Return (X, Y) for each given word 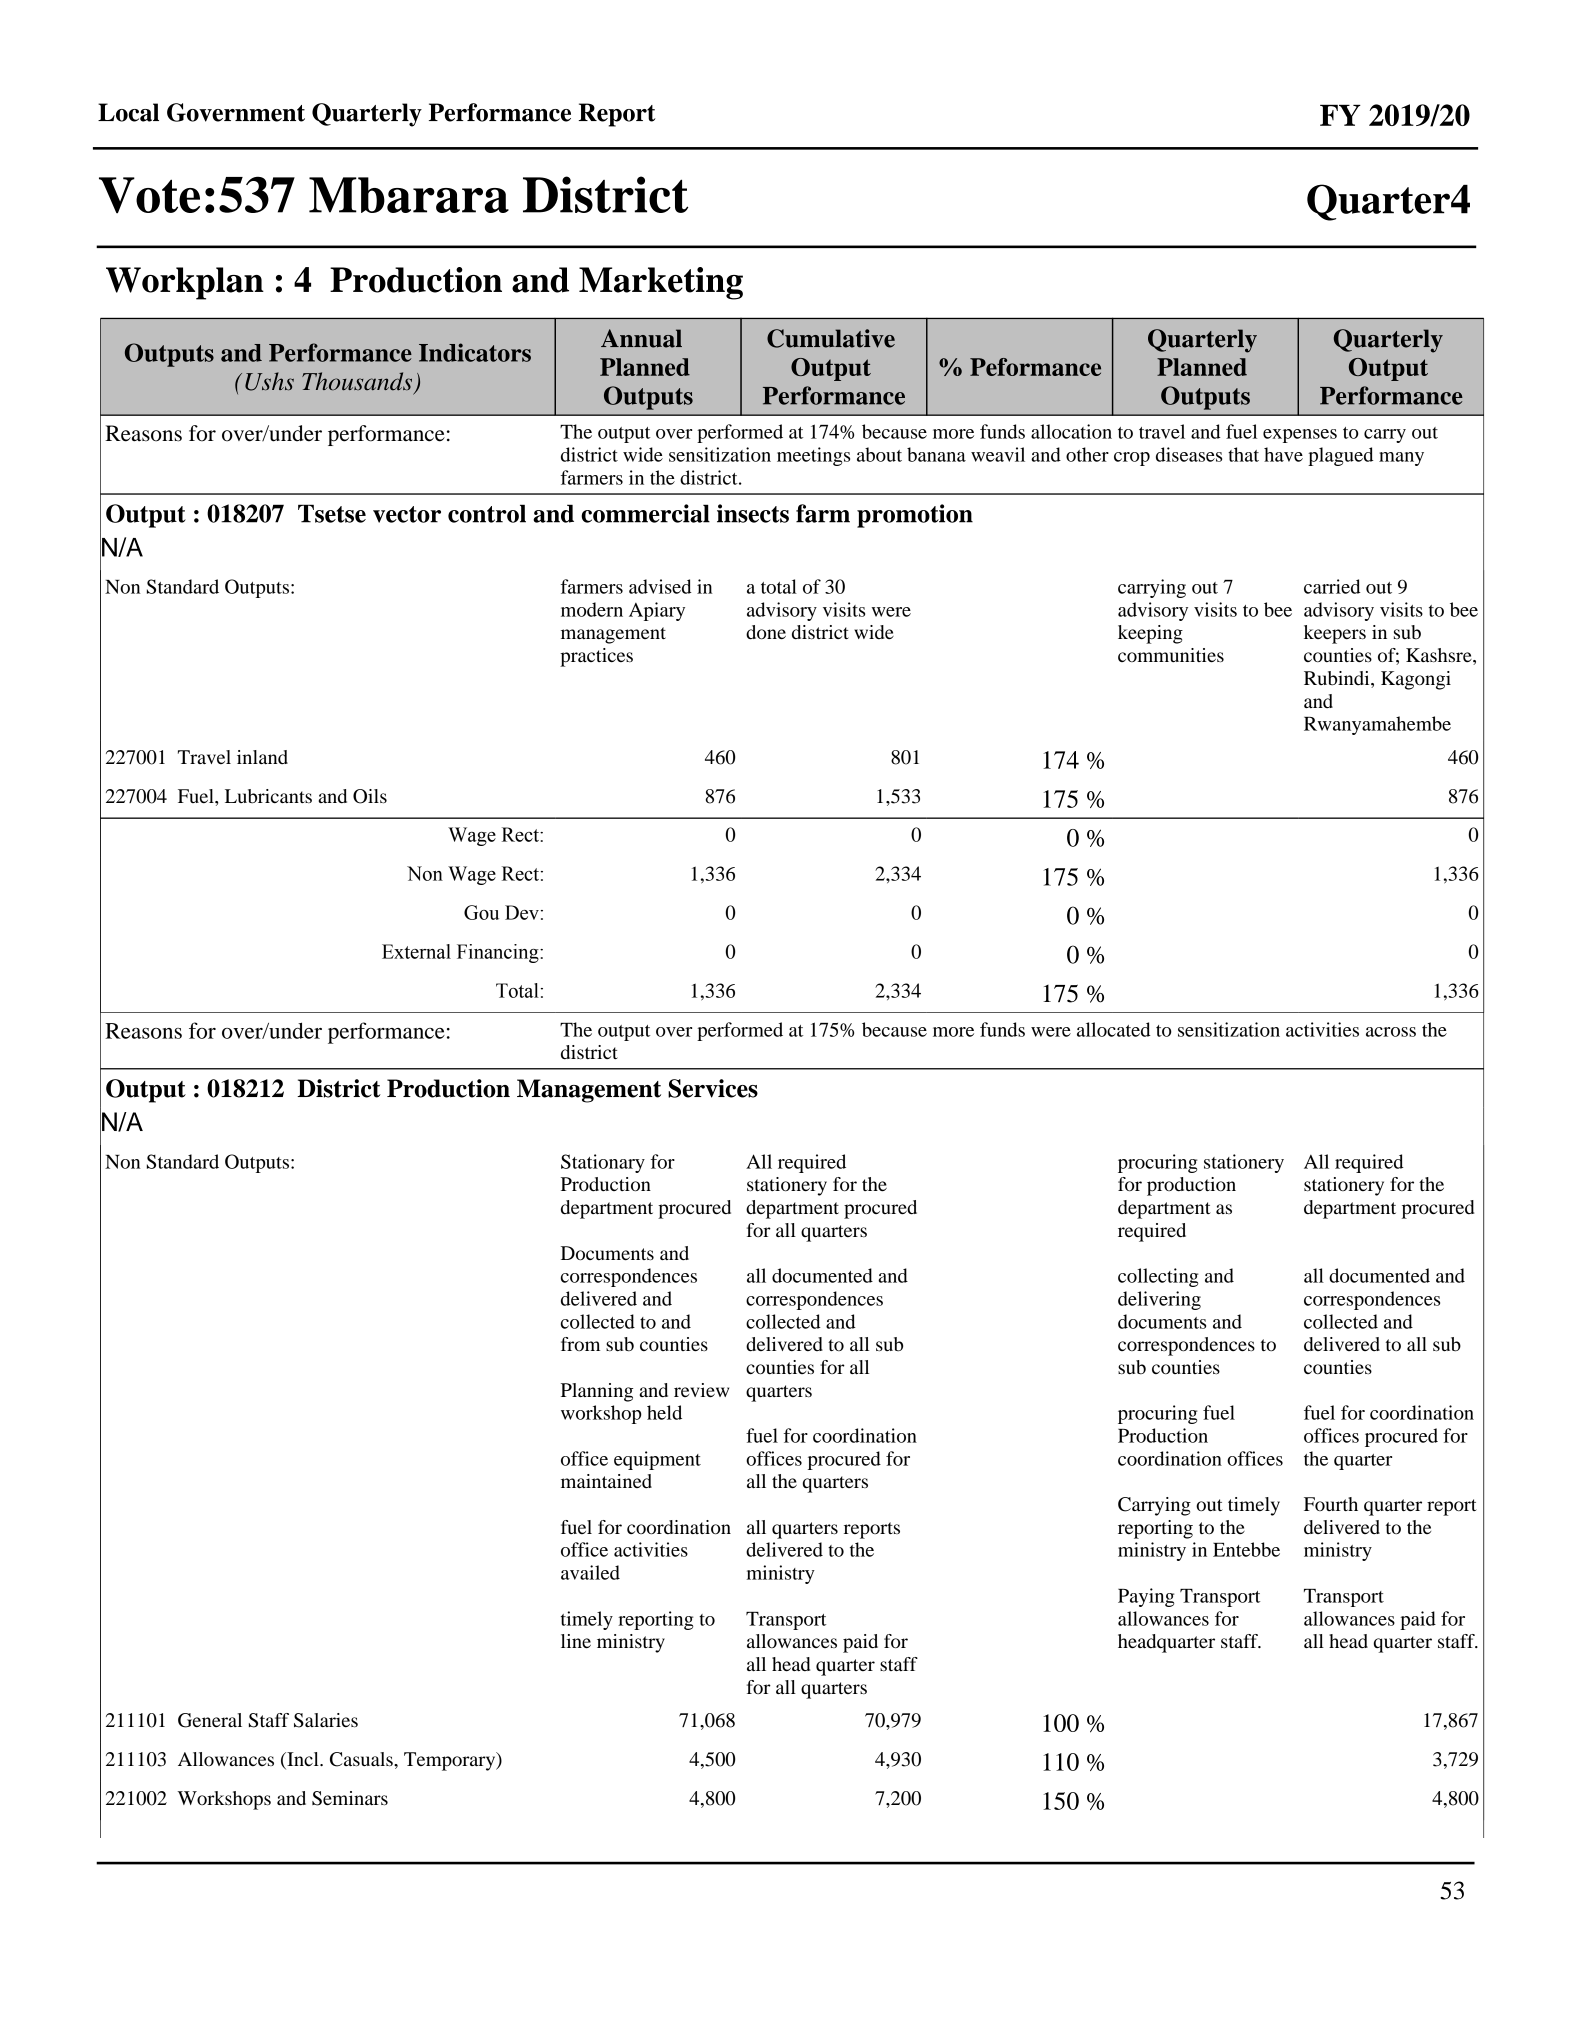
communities (1171, 655)
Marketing (661, 283)
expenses (1300, 436)
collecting (1158, 1277)
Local (128, 112)
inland (262, 757)
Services (713, 1088)
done (766, 632)
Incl (303, 1760)
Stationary (603, 1163)
